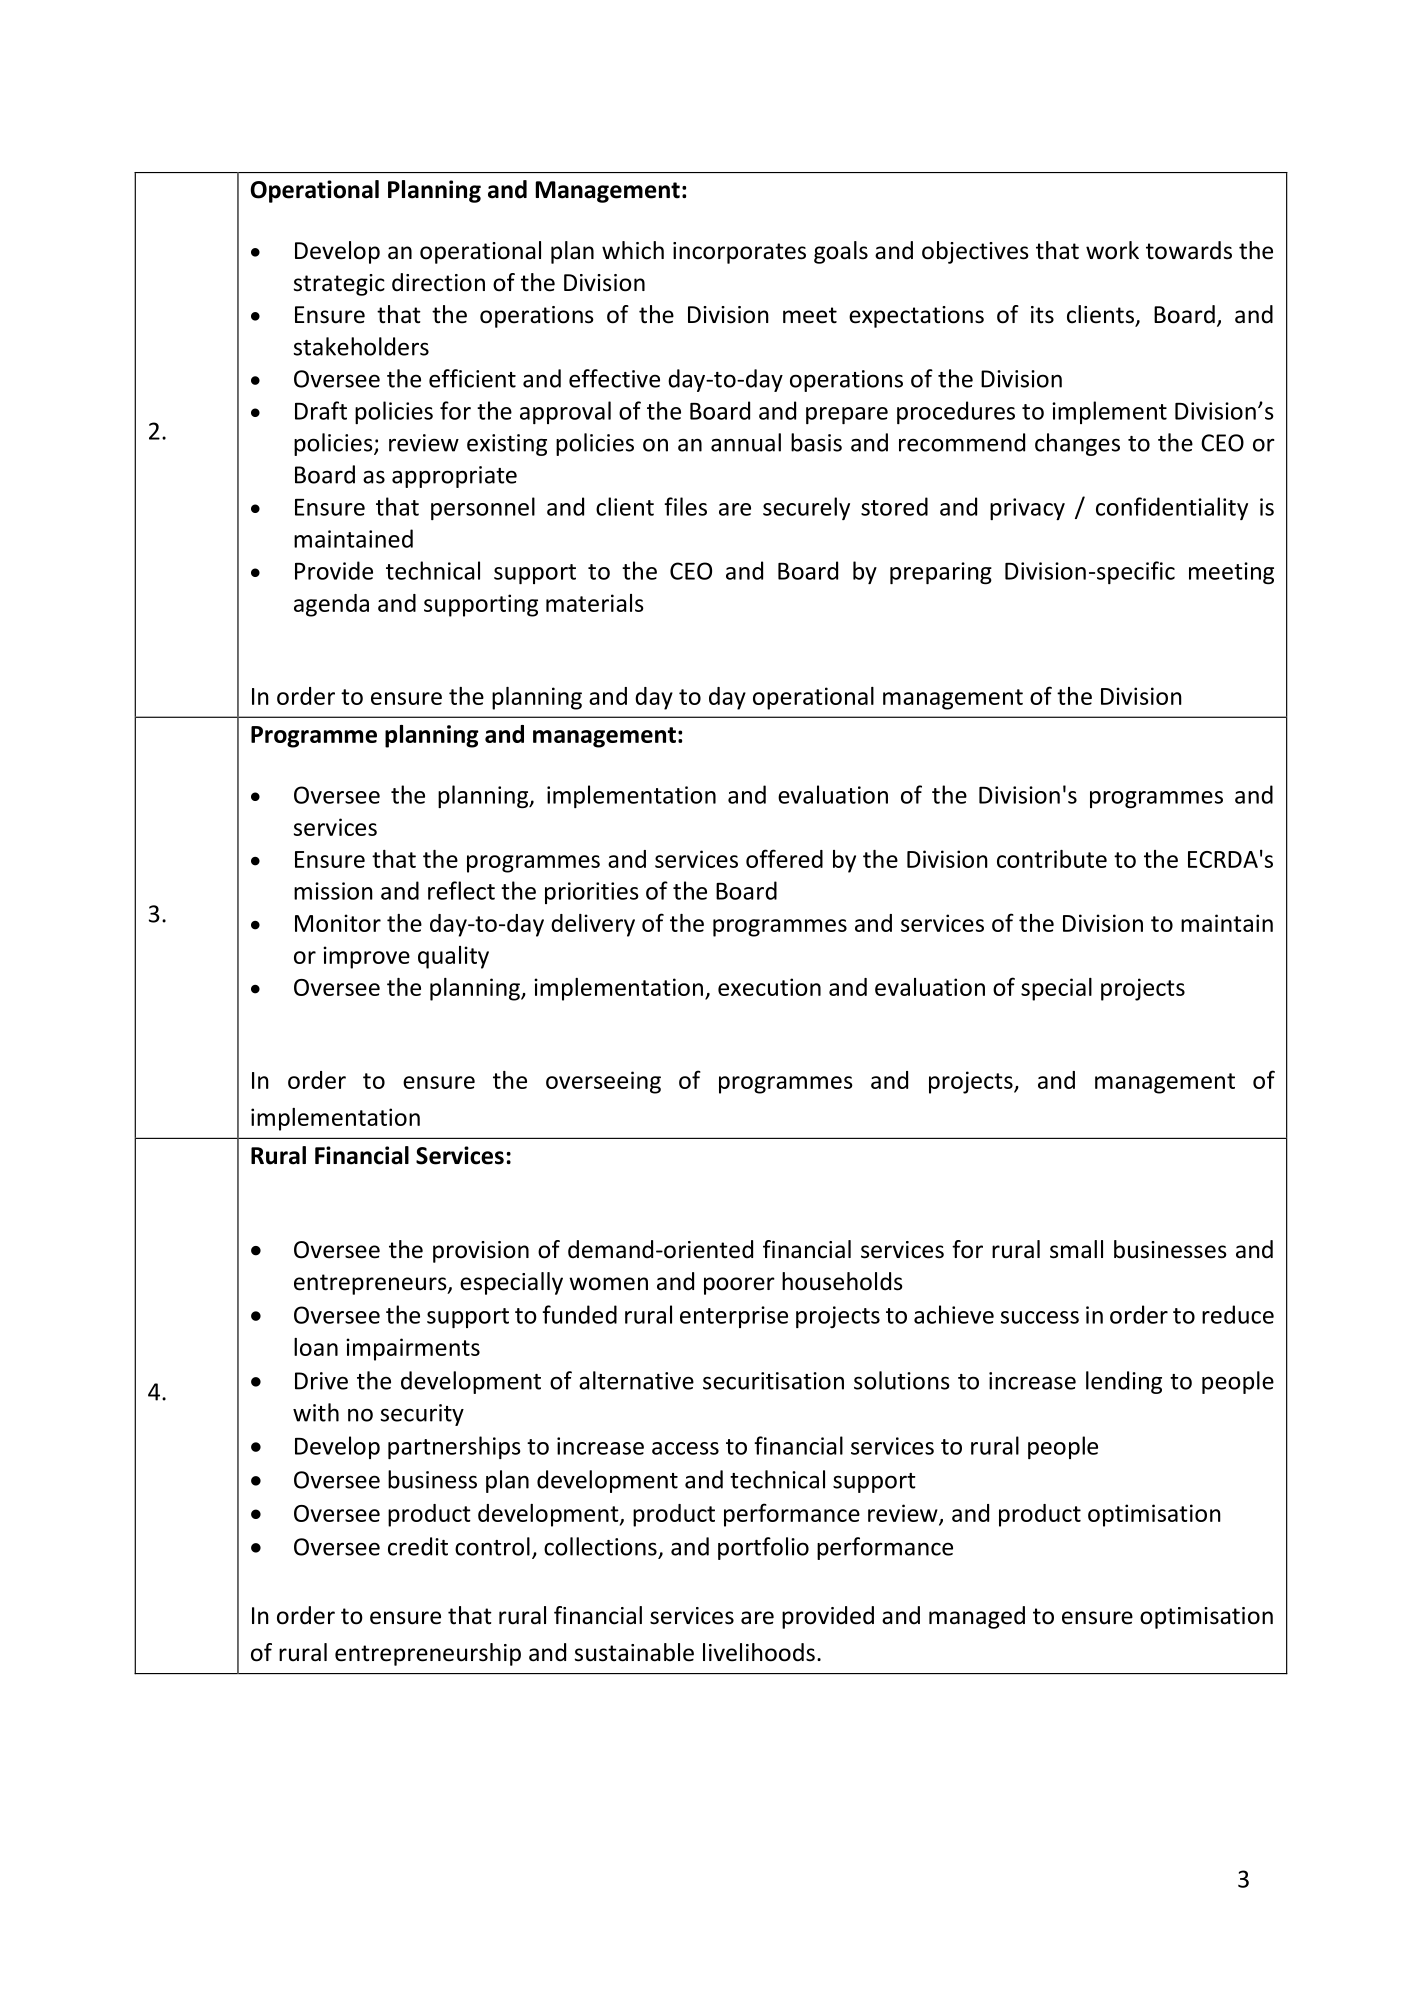 This page has width=1422, height=2011. What do you see at coordinates (977, 1617) in the page?
I see `managed` at bounding box center [977, 1617].
